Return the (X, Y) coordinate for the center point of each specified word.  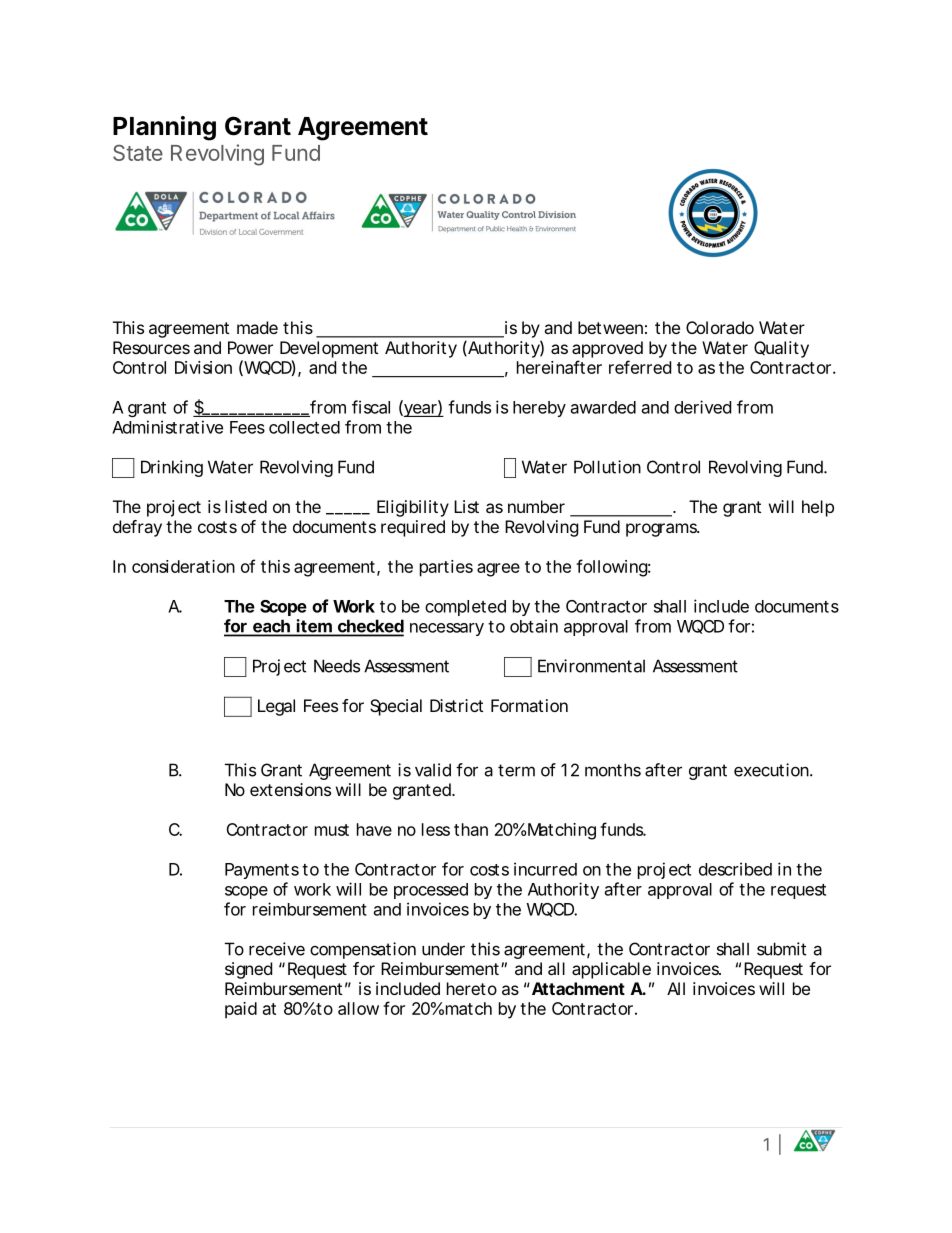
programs (662, 530)
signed (248, 970)
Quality (781, 349)
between (610, 327)
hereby (539, 409)
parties (446, 568)
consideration (183, 566)
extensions (290, 789)
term (516, 770)
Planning (164, 128)
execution (772, 770)
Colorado (720, 327)
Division (203, 367)
